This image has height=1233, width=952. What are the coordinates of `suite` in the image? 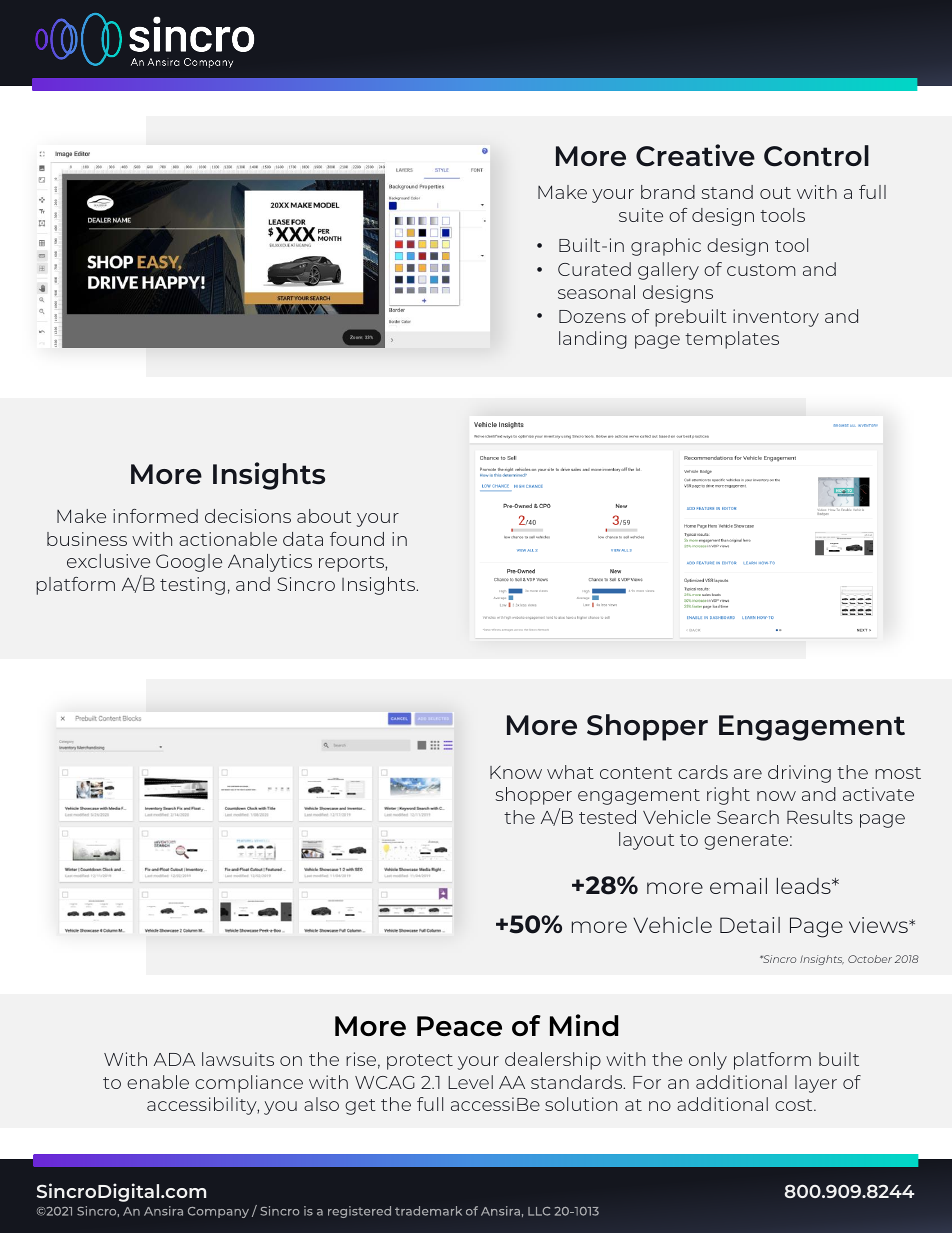 It's located at (641, 215).
